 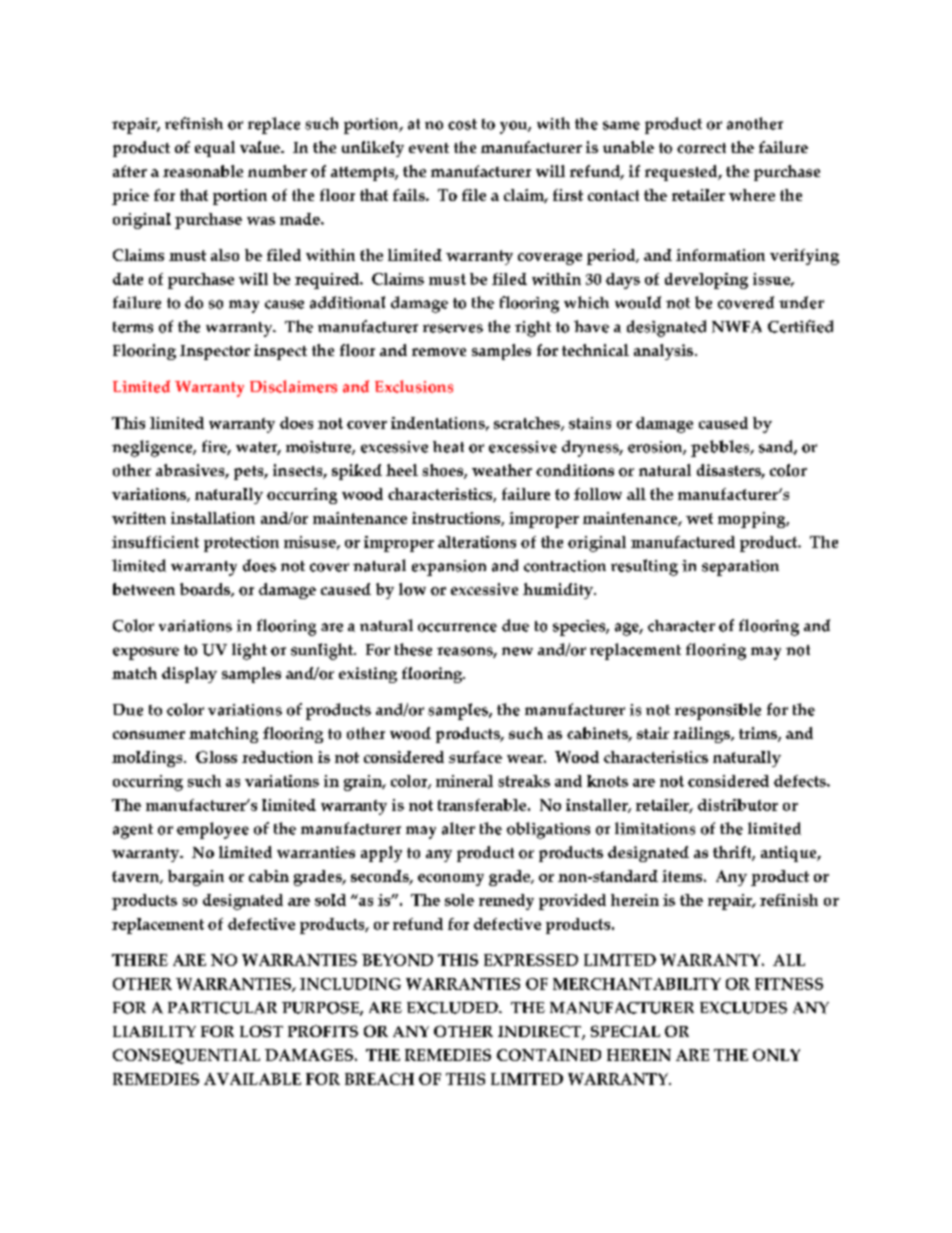 I want to click on correct, so click(x=701, y=148).
